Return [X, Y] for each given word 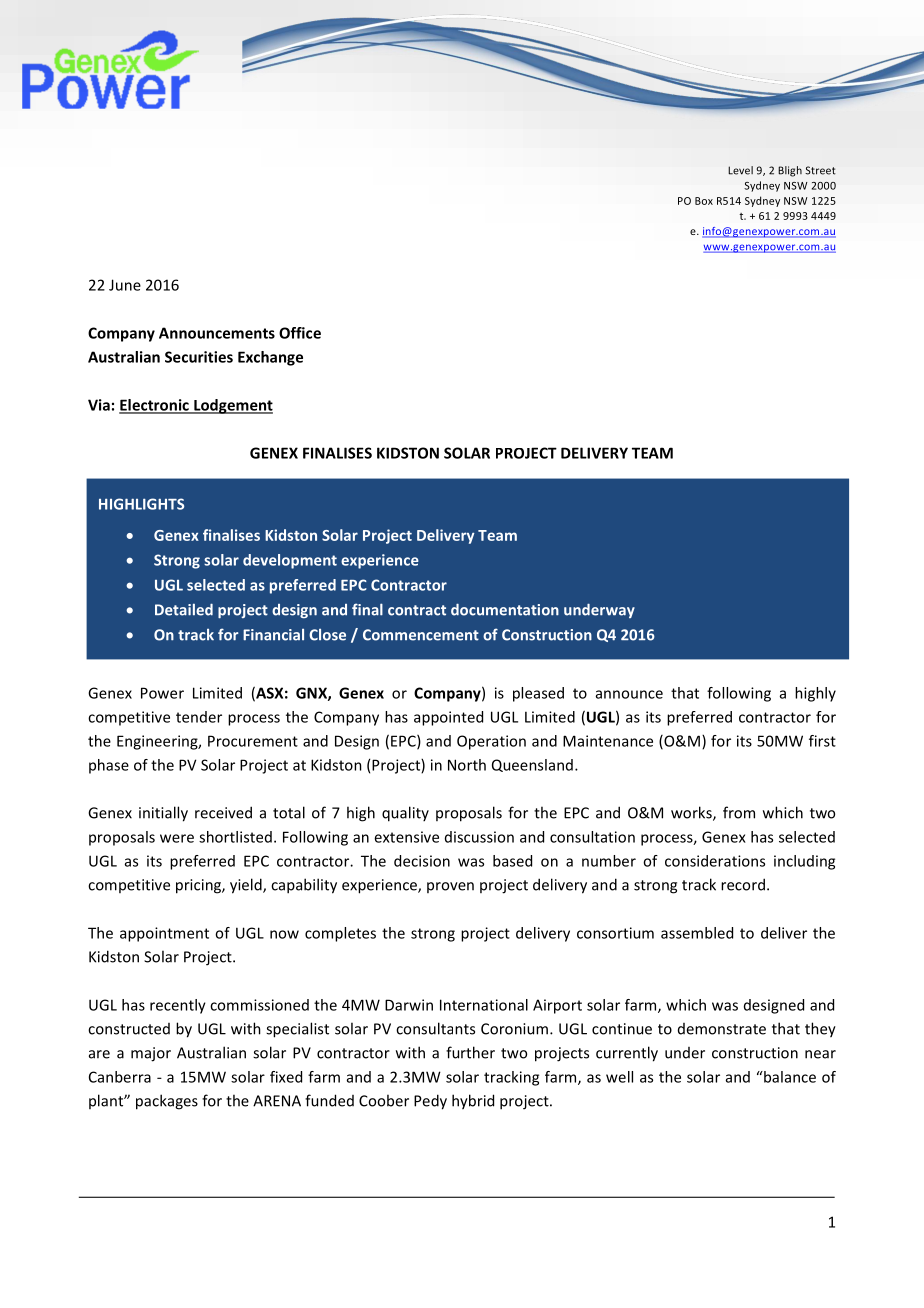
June [125, 285]
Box [704, 201]
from [739, 812]
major [151, 1054]
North [467, 765]
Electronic [155, 406]
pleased [538, 694]
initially [163, 814]
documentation [505, 610]
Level [740, 170]
